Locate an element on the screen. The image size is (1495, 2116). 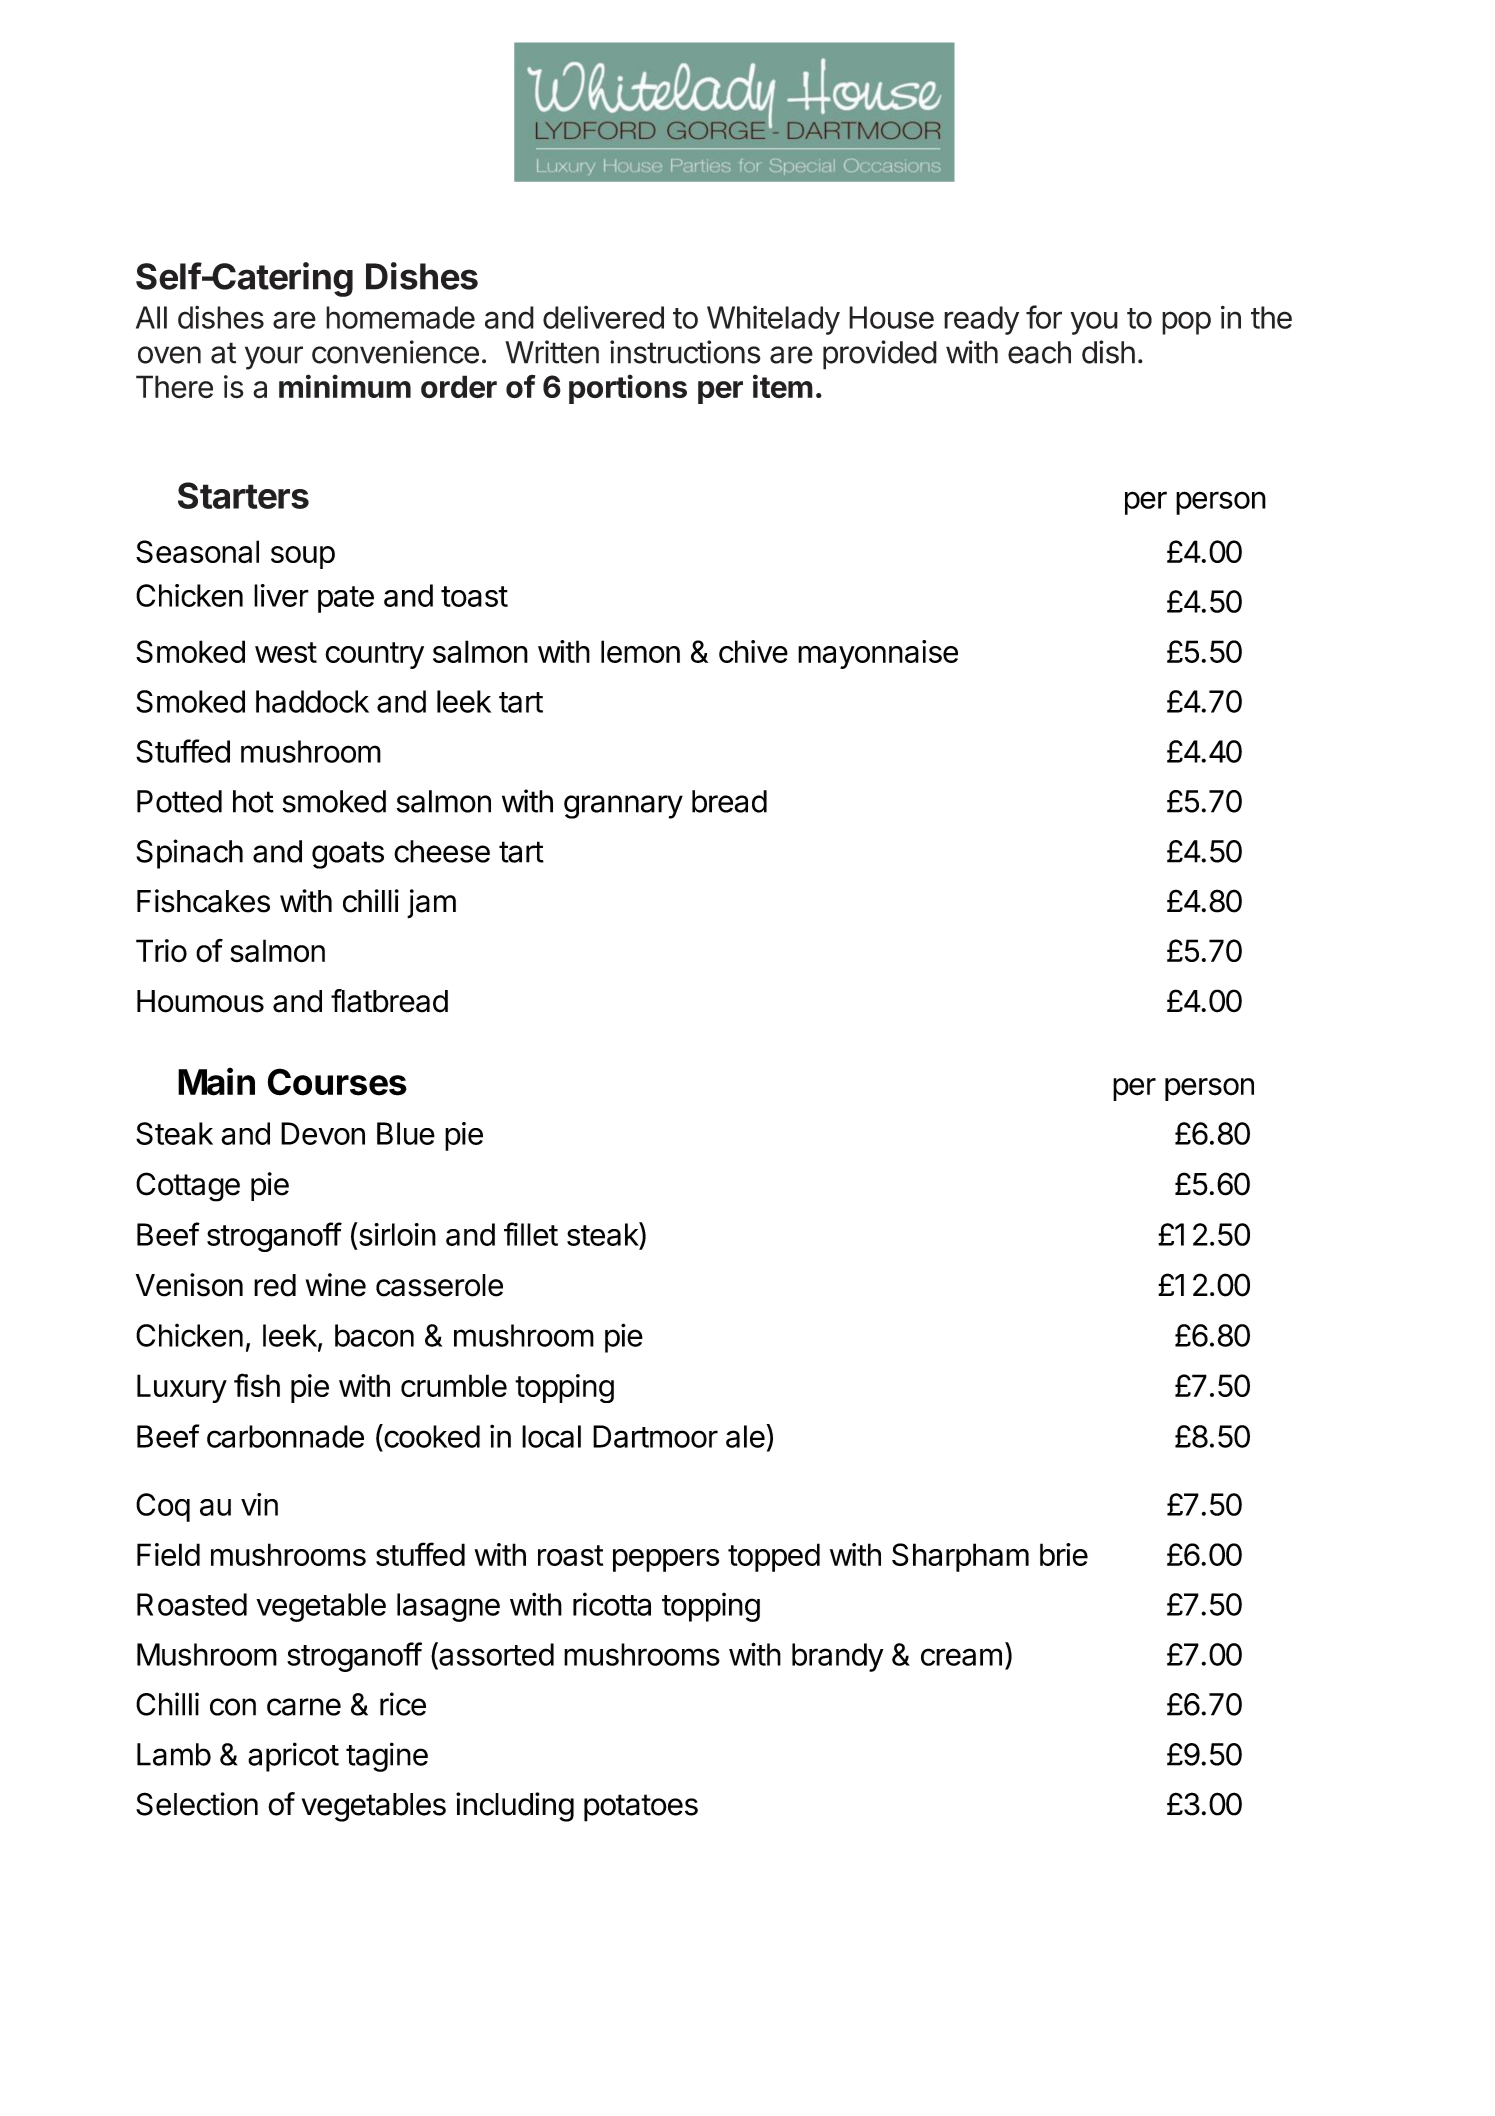
each is located at coordinates (1039, 352).
